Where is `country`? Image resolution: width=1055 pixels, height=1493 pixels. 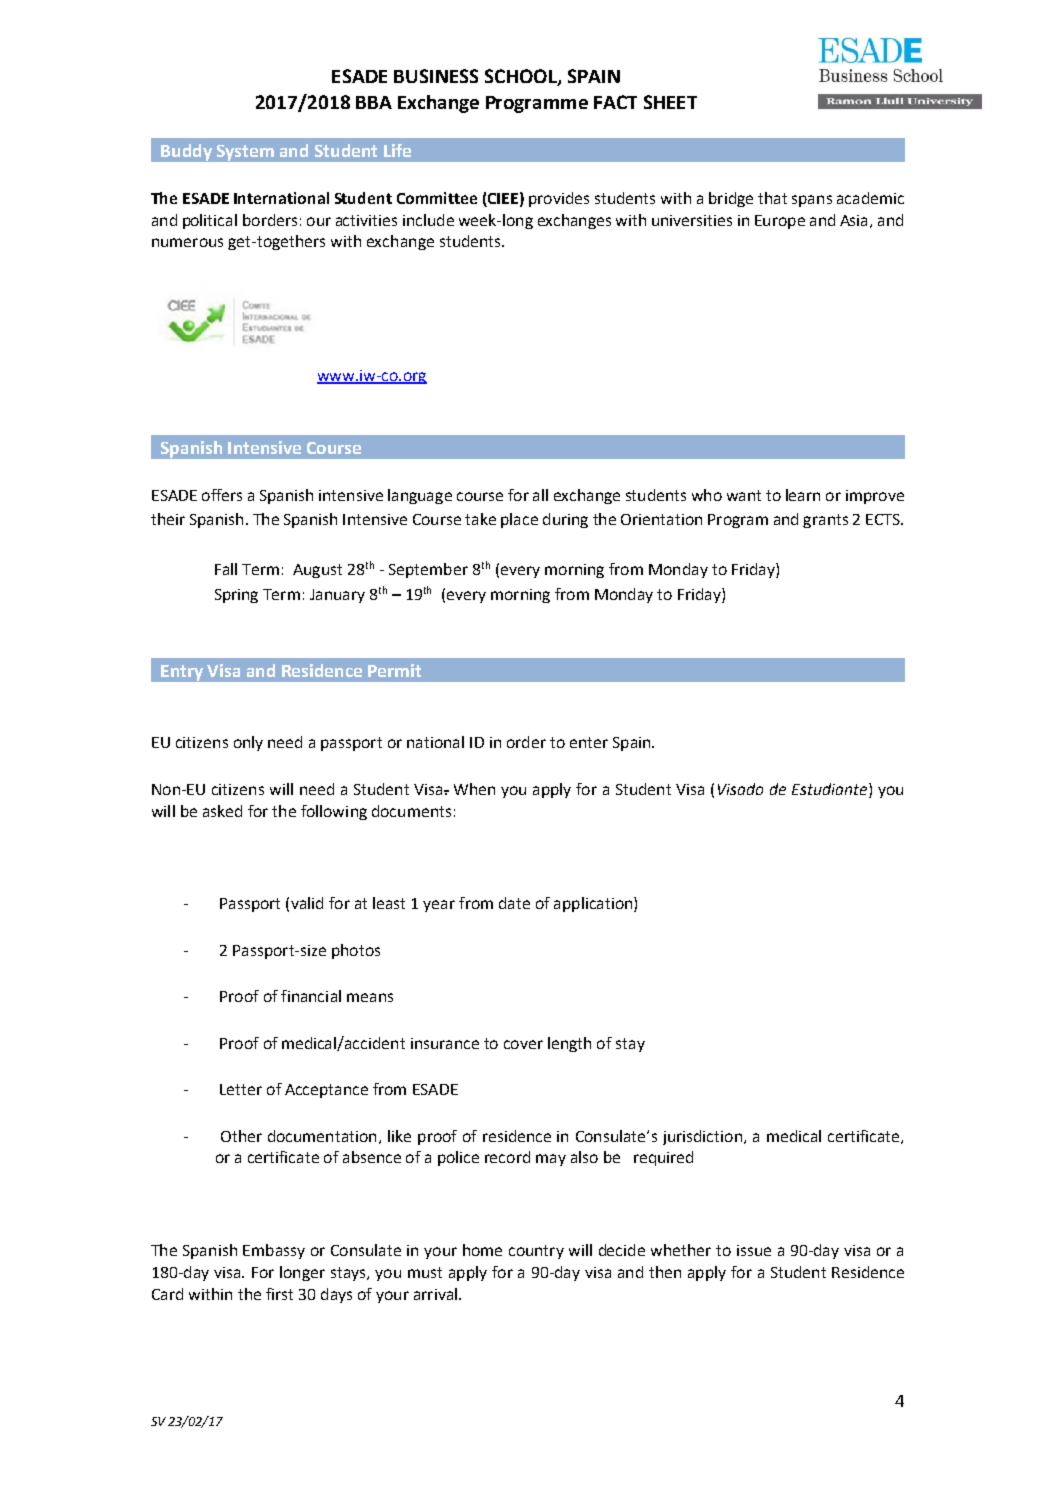
country is located at coordinates (536, 1252).
